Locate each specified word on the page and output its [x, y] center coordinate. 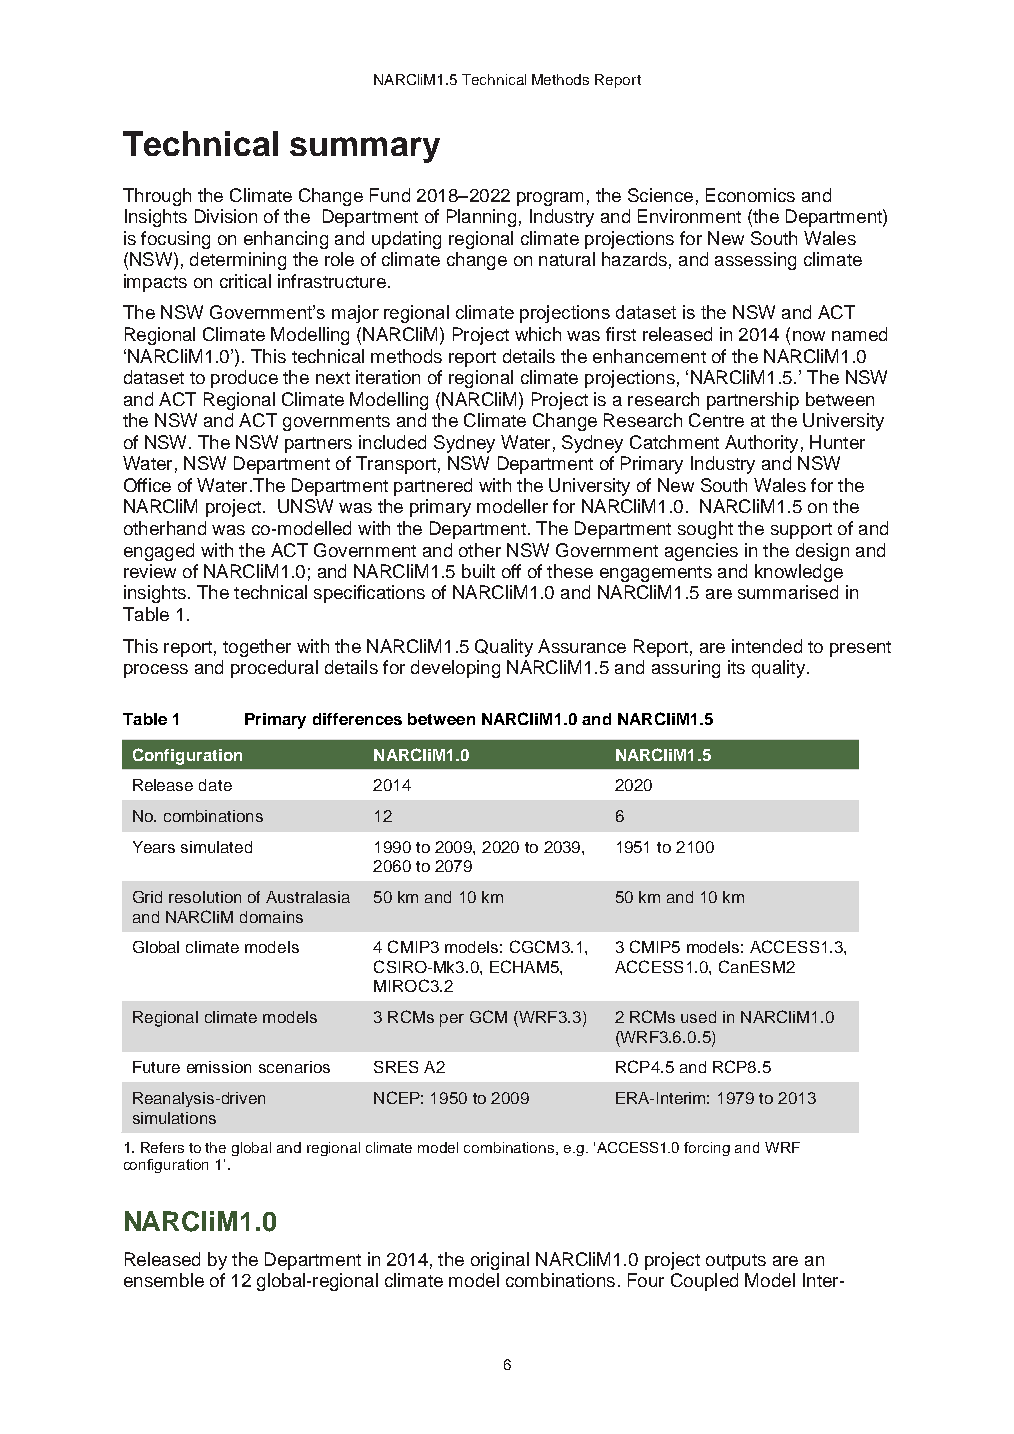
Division [226, 216]
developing [455, 669]
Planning [481, 218]
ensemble [164, 1280]
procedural [274, 669]
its [736, 667]
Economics [750, 195]
